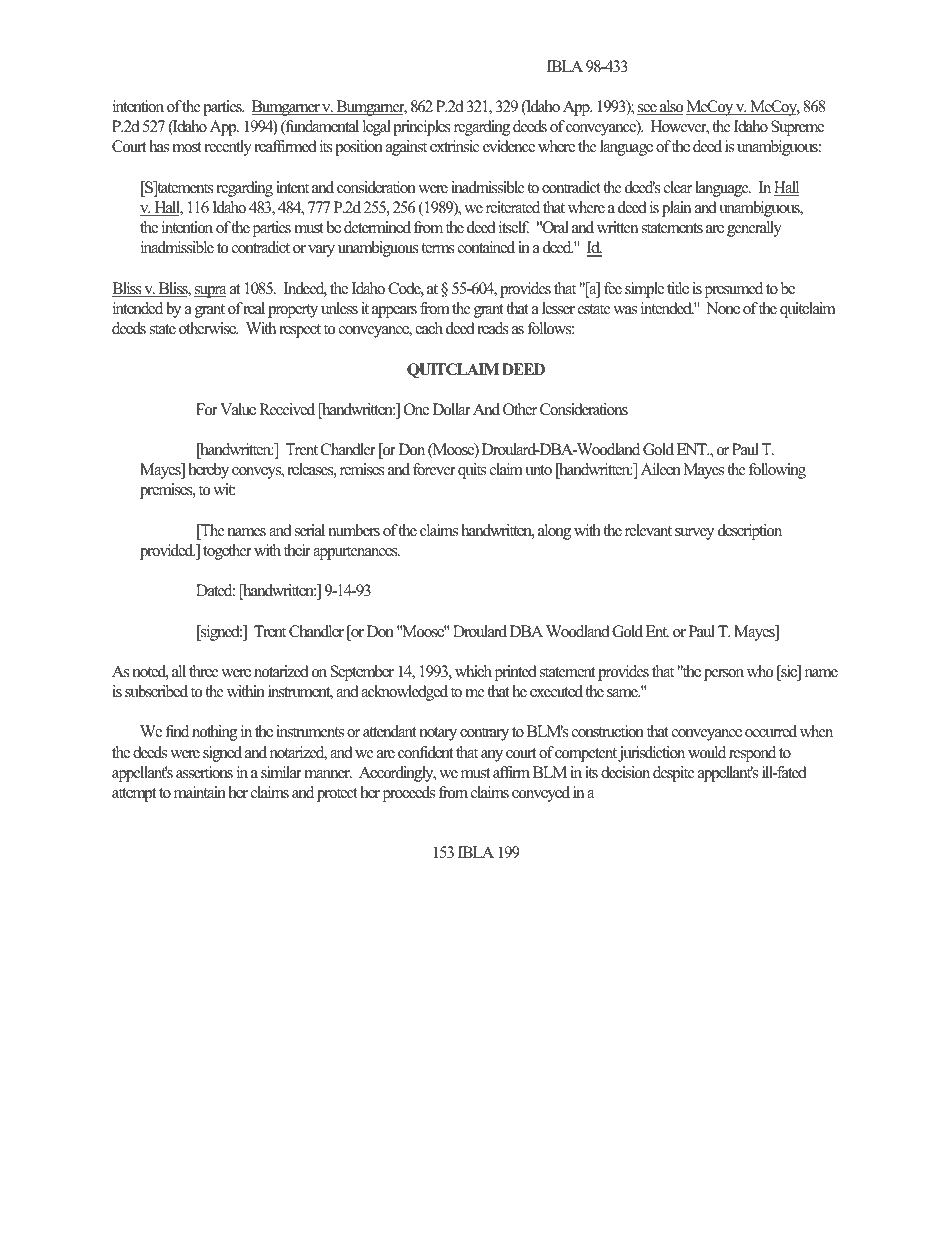 The height and width of the page is (1233, 952). Describe the element at coordinates (750, 532) in the page. I see `description` at that location.
